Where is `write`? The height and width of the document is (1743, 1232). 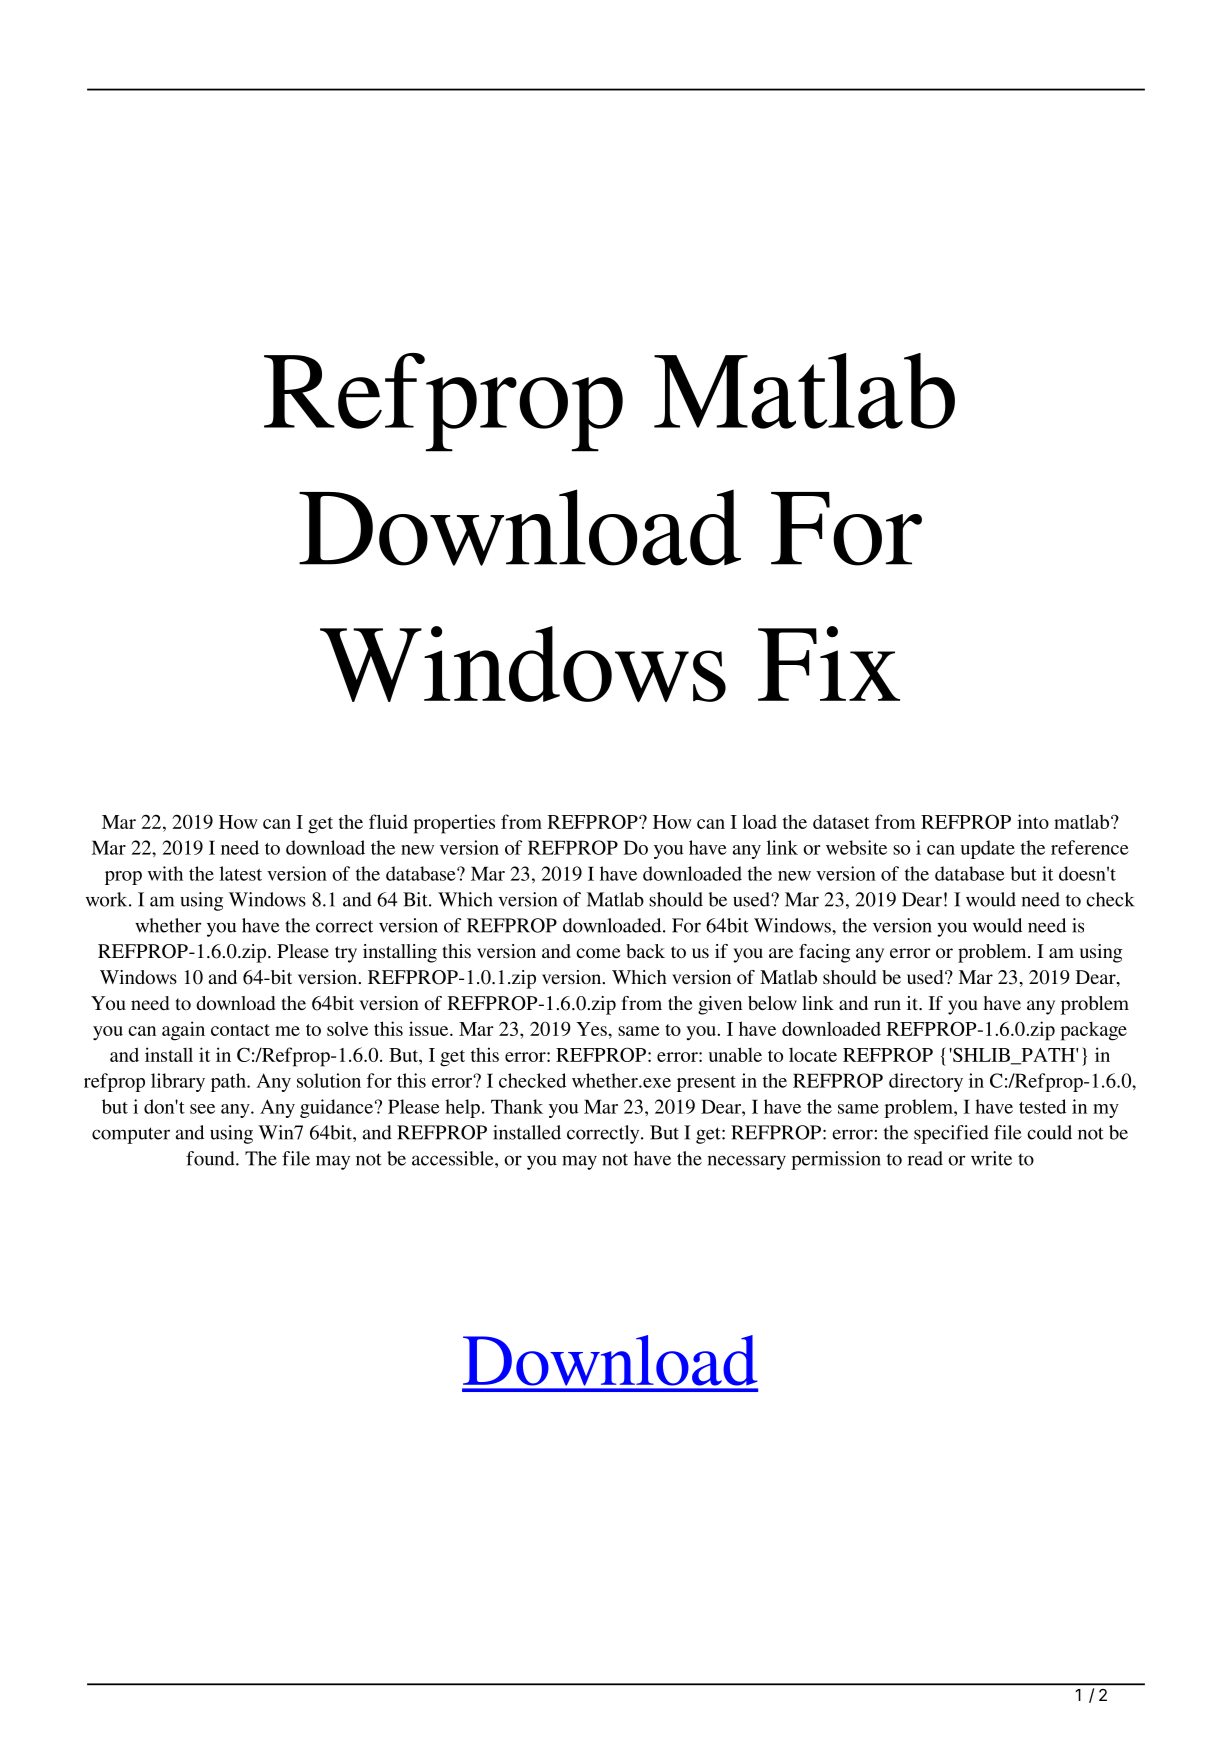 write is located at coordinates (991, 1158).
